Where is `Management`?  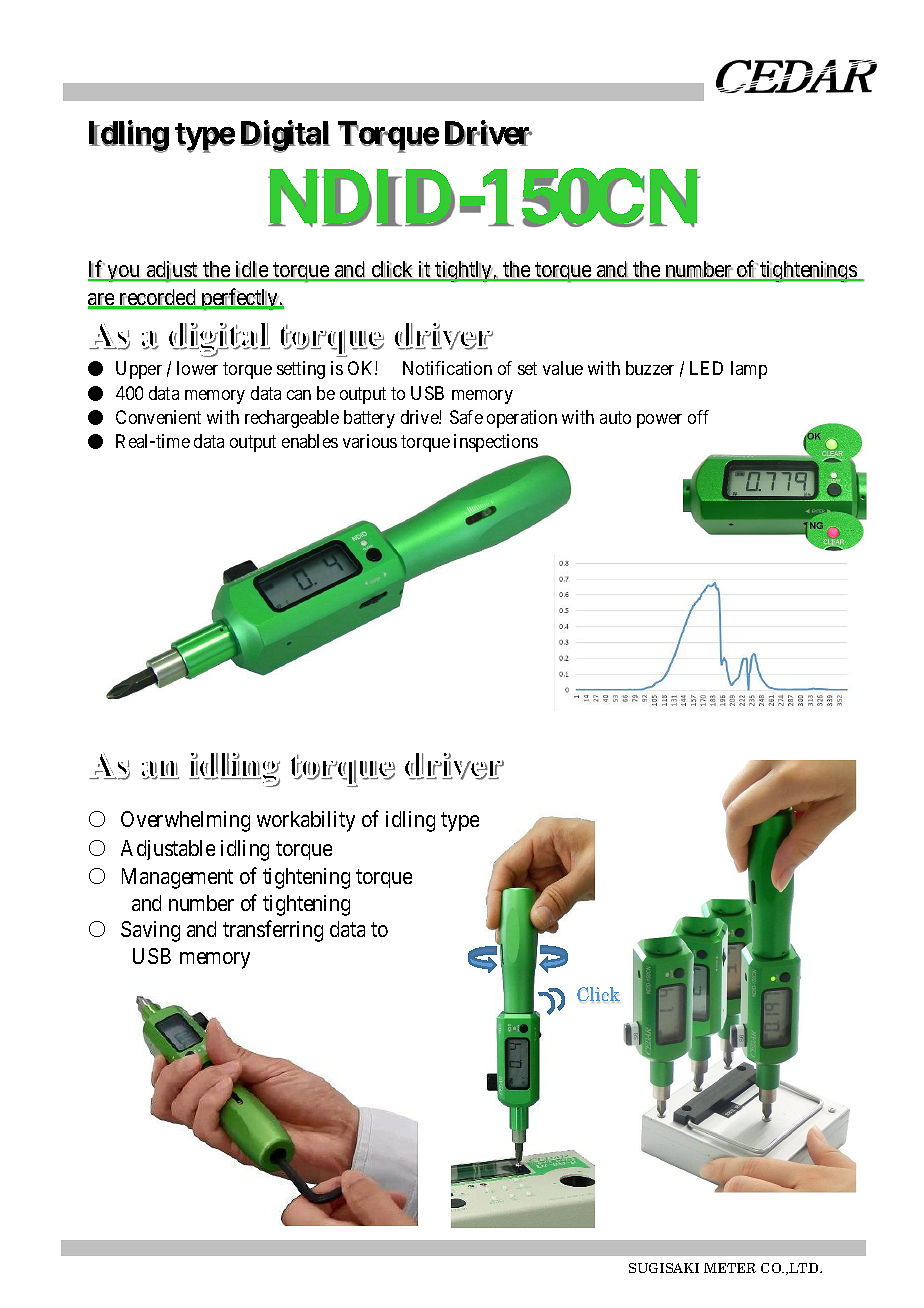
Management is located at coordinates (177, 878).
